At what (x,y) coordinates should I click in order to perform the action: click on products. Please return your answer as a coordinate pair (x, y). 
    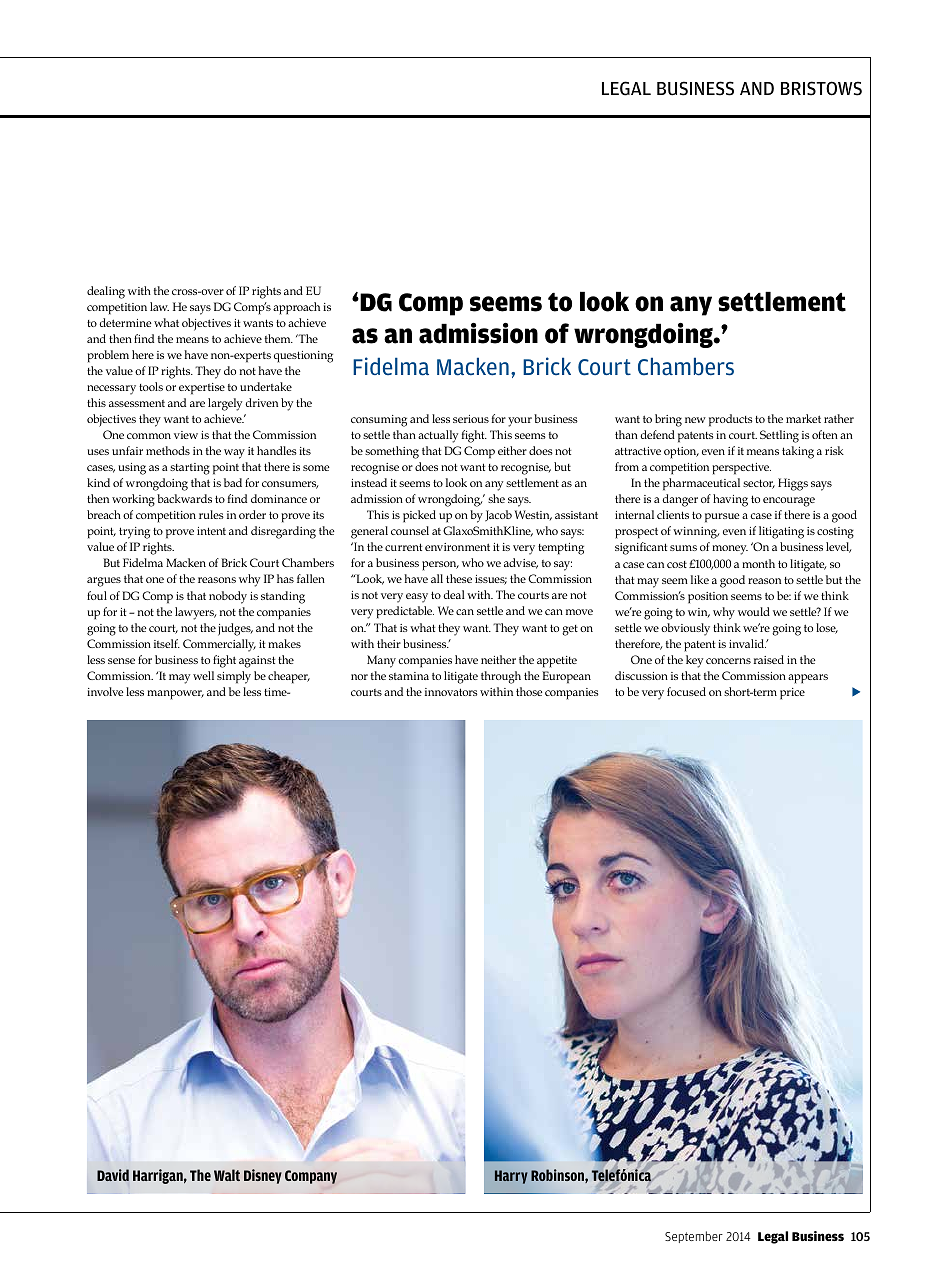
    Looking at the image, I should click on (730, 420).
